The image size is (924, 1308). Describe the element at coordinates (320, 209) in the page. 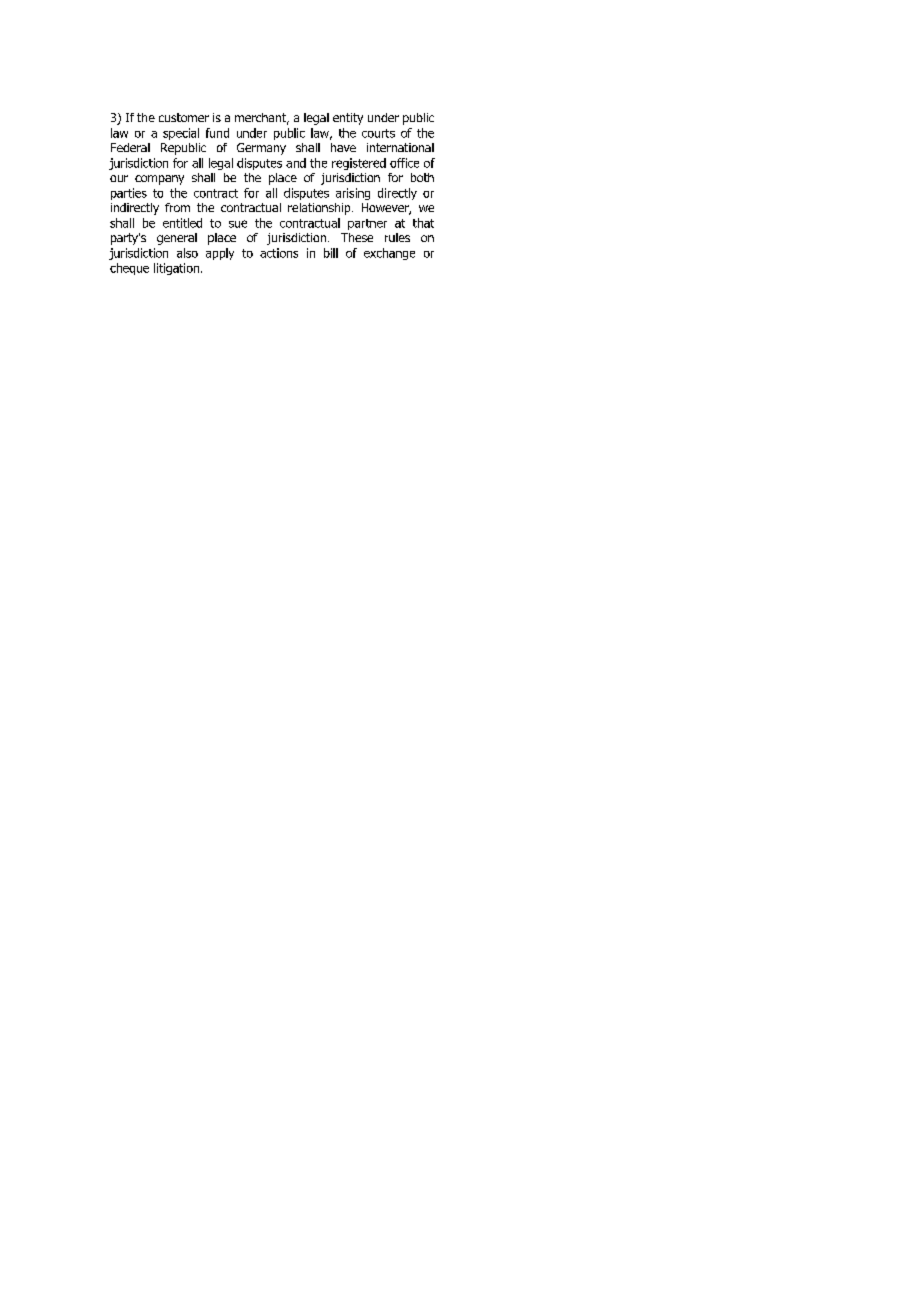

I see `relationship` at that location.
